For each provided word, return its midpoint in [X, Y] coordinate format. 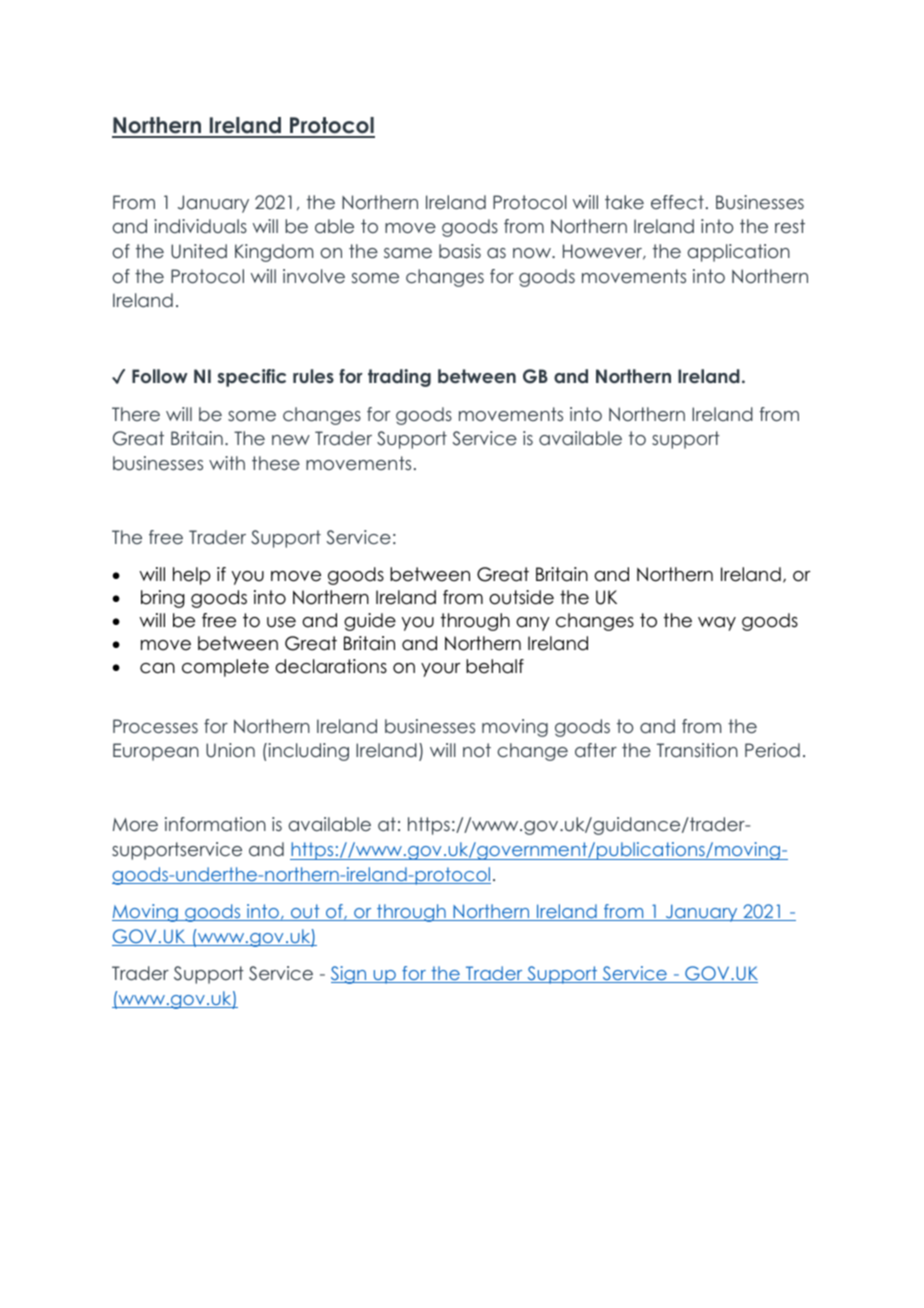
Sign [350, 975]
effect [677, 202]
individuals [200, 226]
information [215, 824]
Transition [697, 750]
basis [460, 251]
